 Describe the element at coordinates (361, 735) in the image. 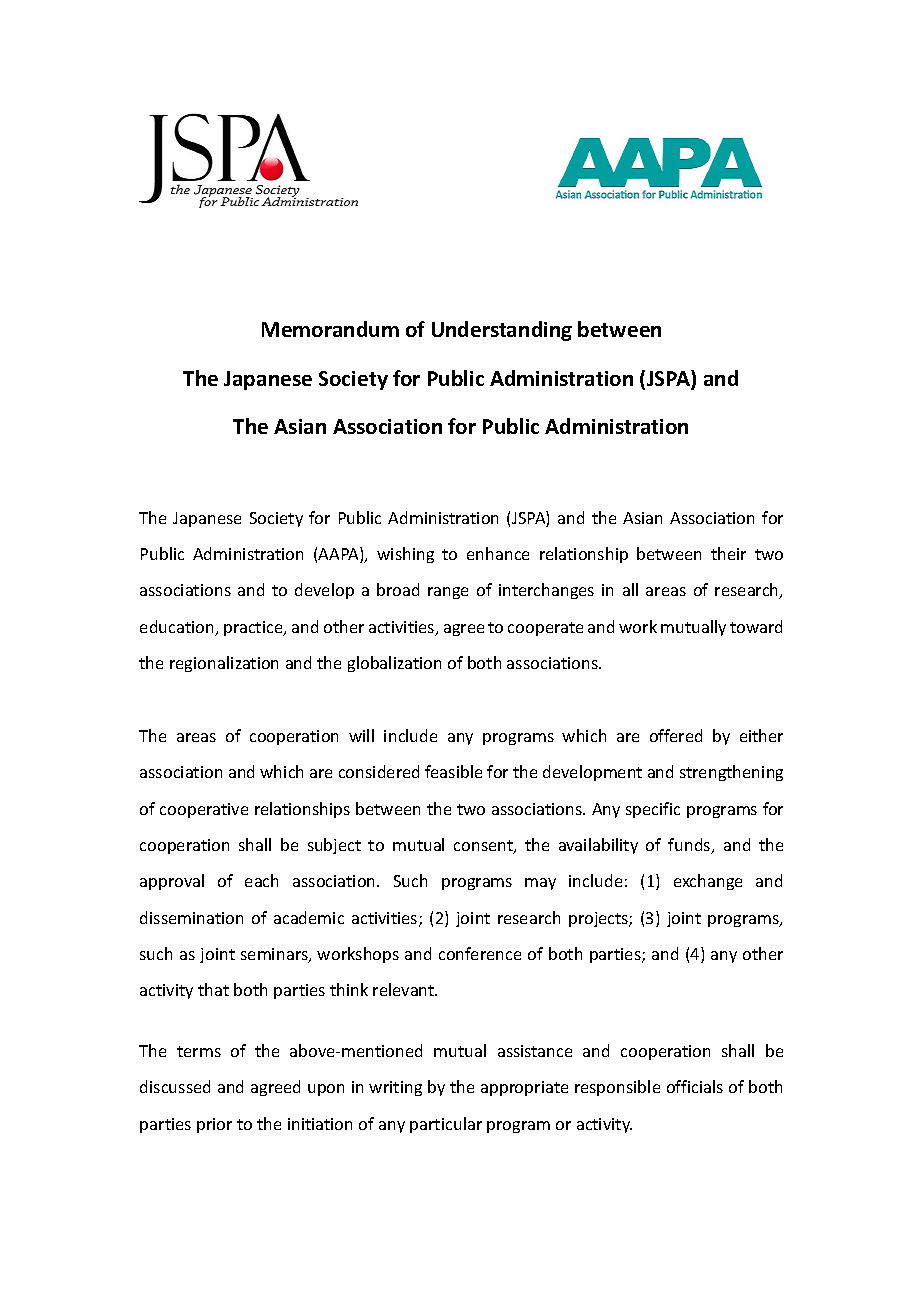

I see `will` at that location.
